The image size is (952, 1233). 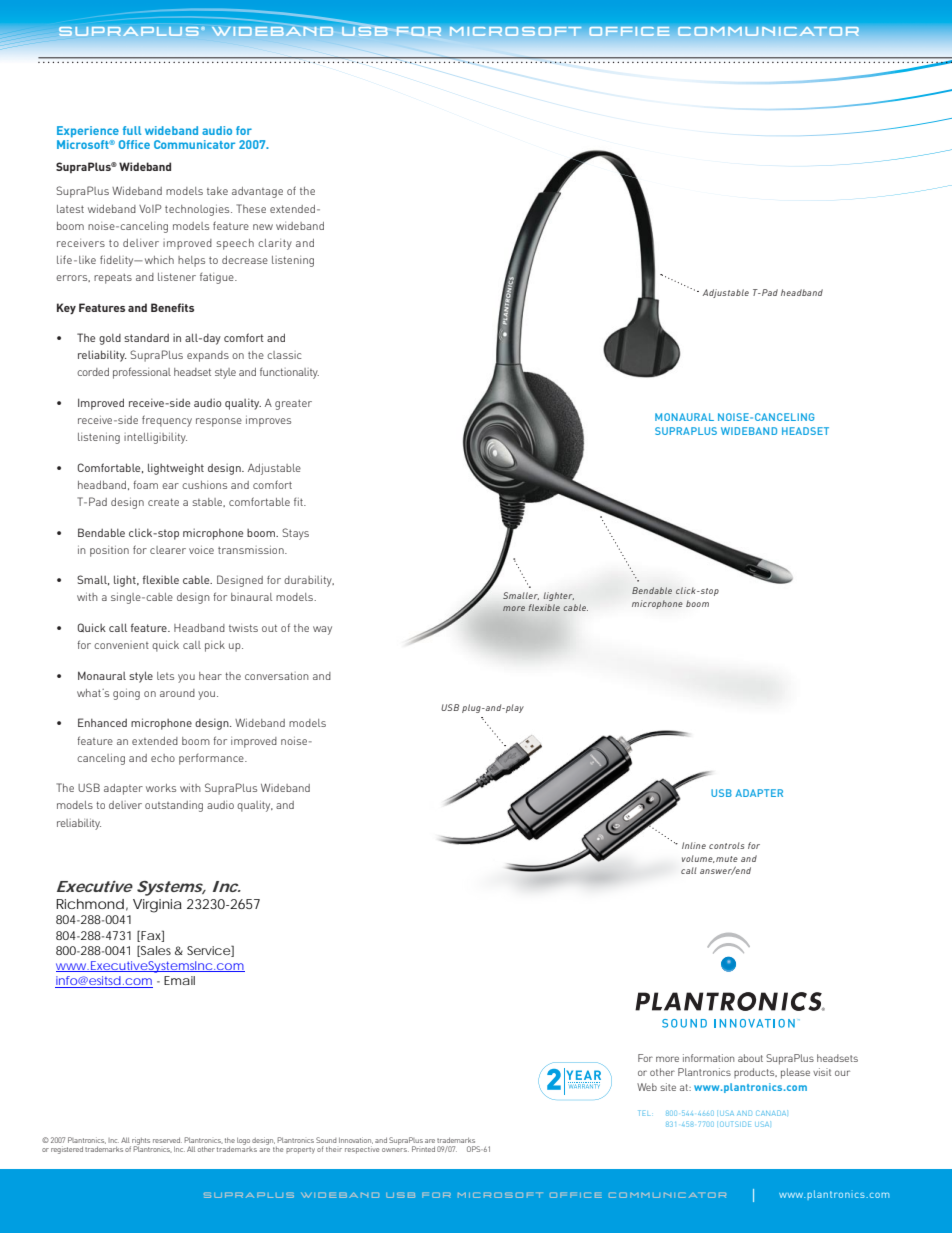 What do you see at coordinates (174, 806) in the screenshot?
I see `outstanding` at bounding box center [174, 806].
